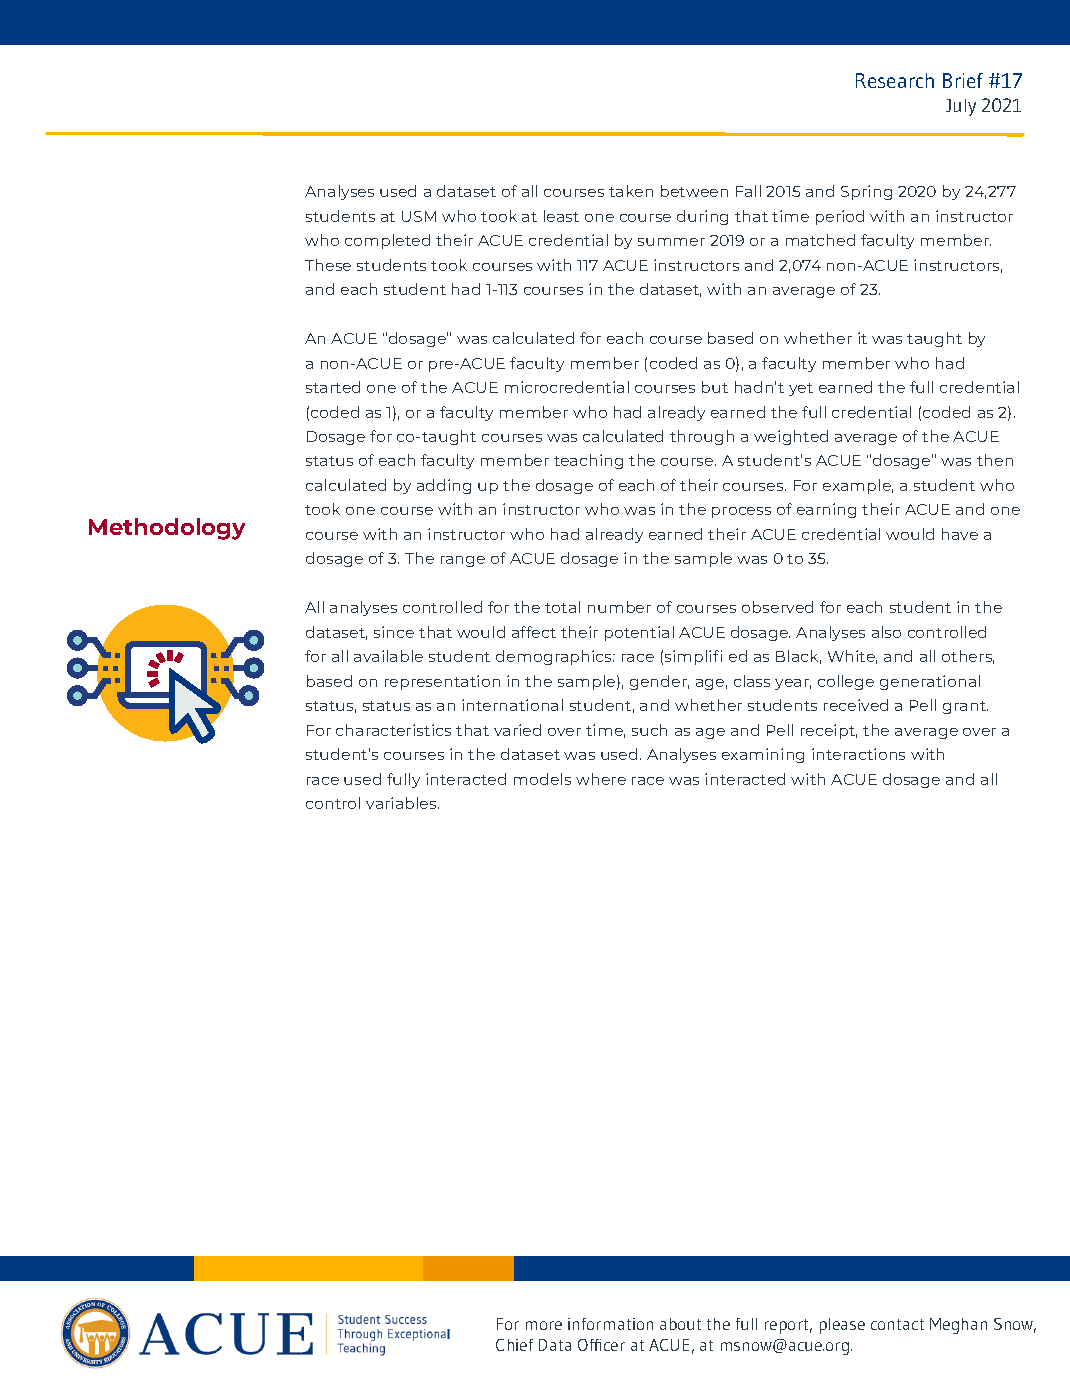  I want to click on varied, so click(517, 730).
